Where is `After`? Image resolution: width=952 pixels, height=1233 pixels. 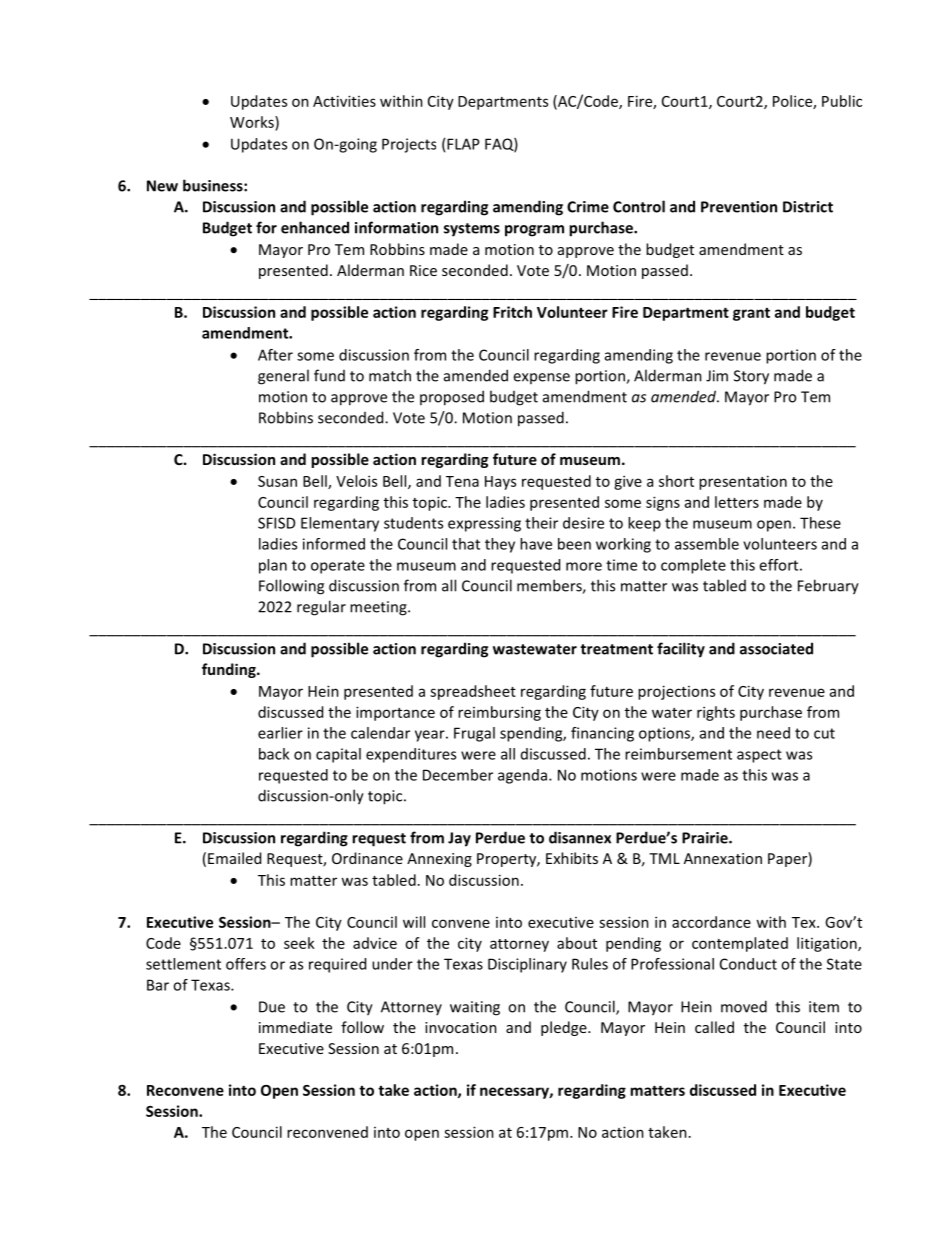
After is located at coordinates (275, 355).
